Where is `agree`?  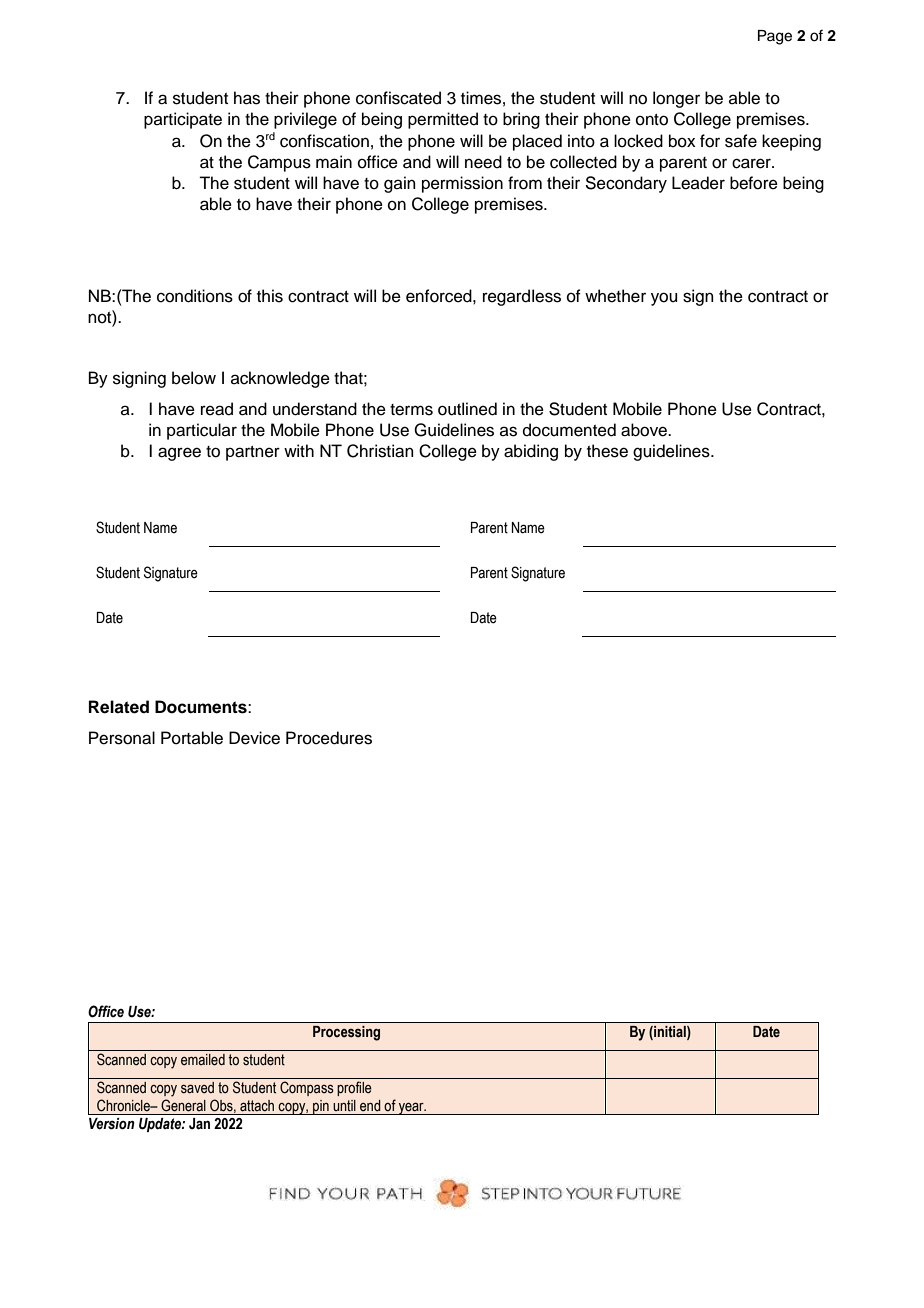 agree is located at coordinates (179, 454).
